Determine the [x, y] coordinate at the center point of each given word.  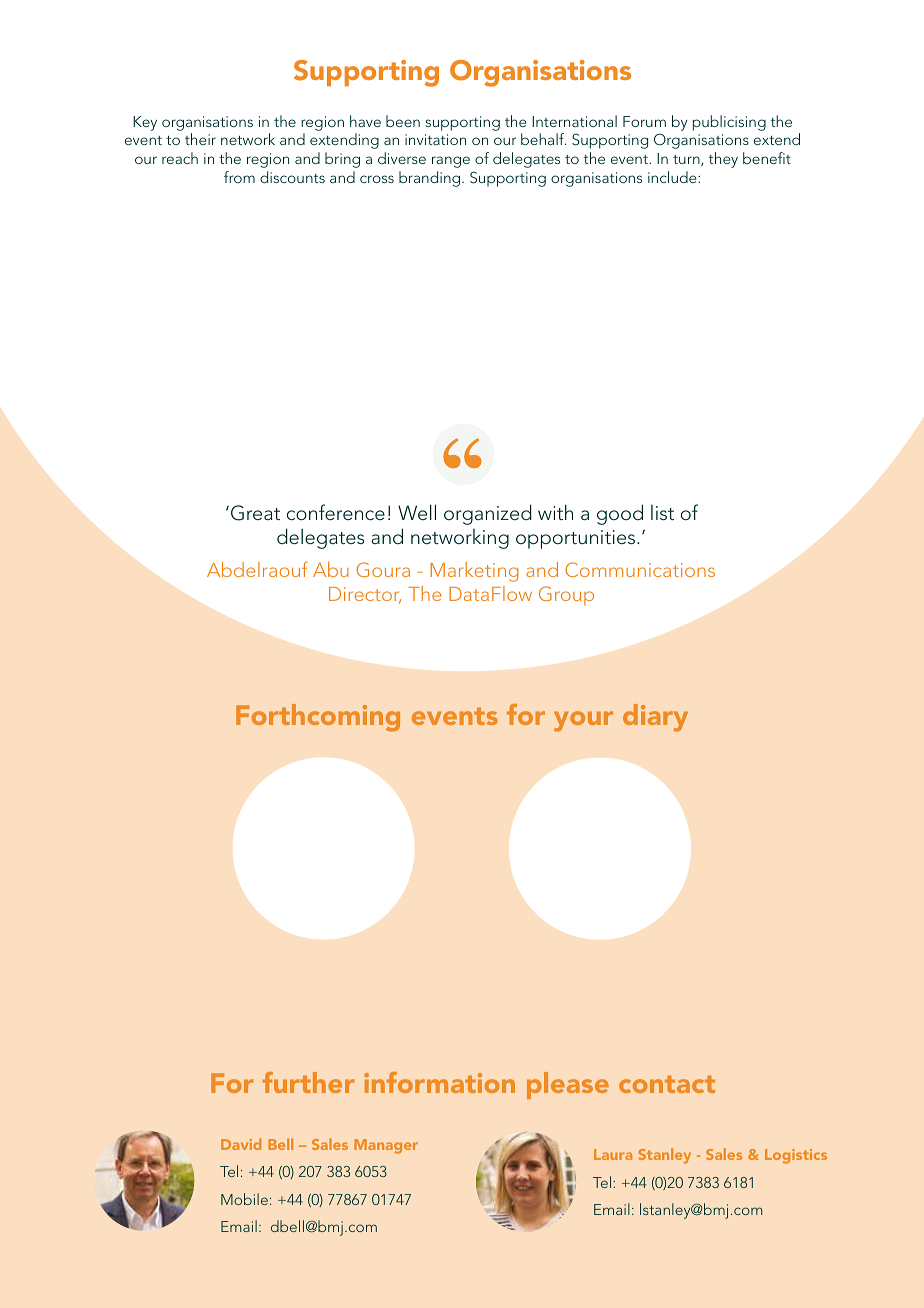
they [723, 160]
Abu [331, 569]
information [439, 1082]
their [200, 139]
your [583, 721]
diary [655, 718]
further [308, 1082]
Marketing [474, 572]
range [451, 162]
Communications [640, 569]
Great [255, 513]
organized [488, 514]
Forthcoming [318, 718]
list [662, 512]
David [241, 1144]
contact [667, 1084]
